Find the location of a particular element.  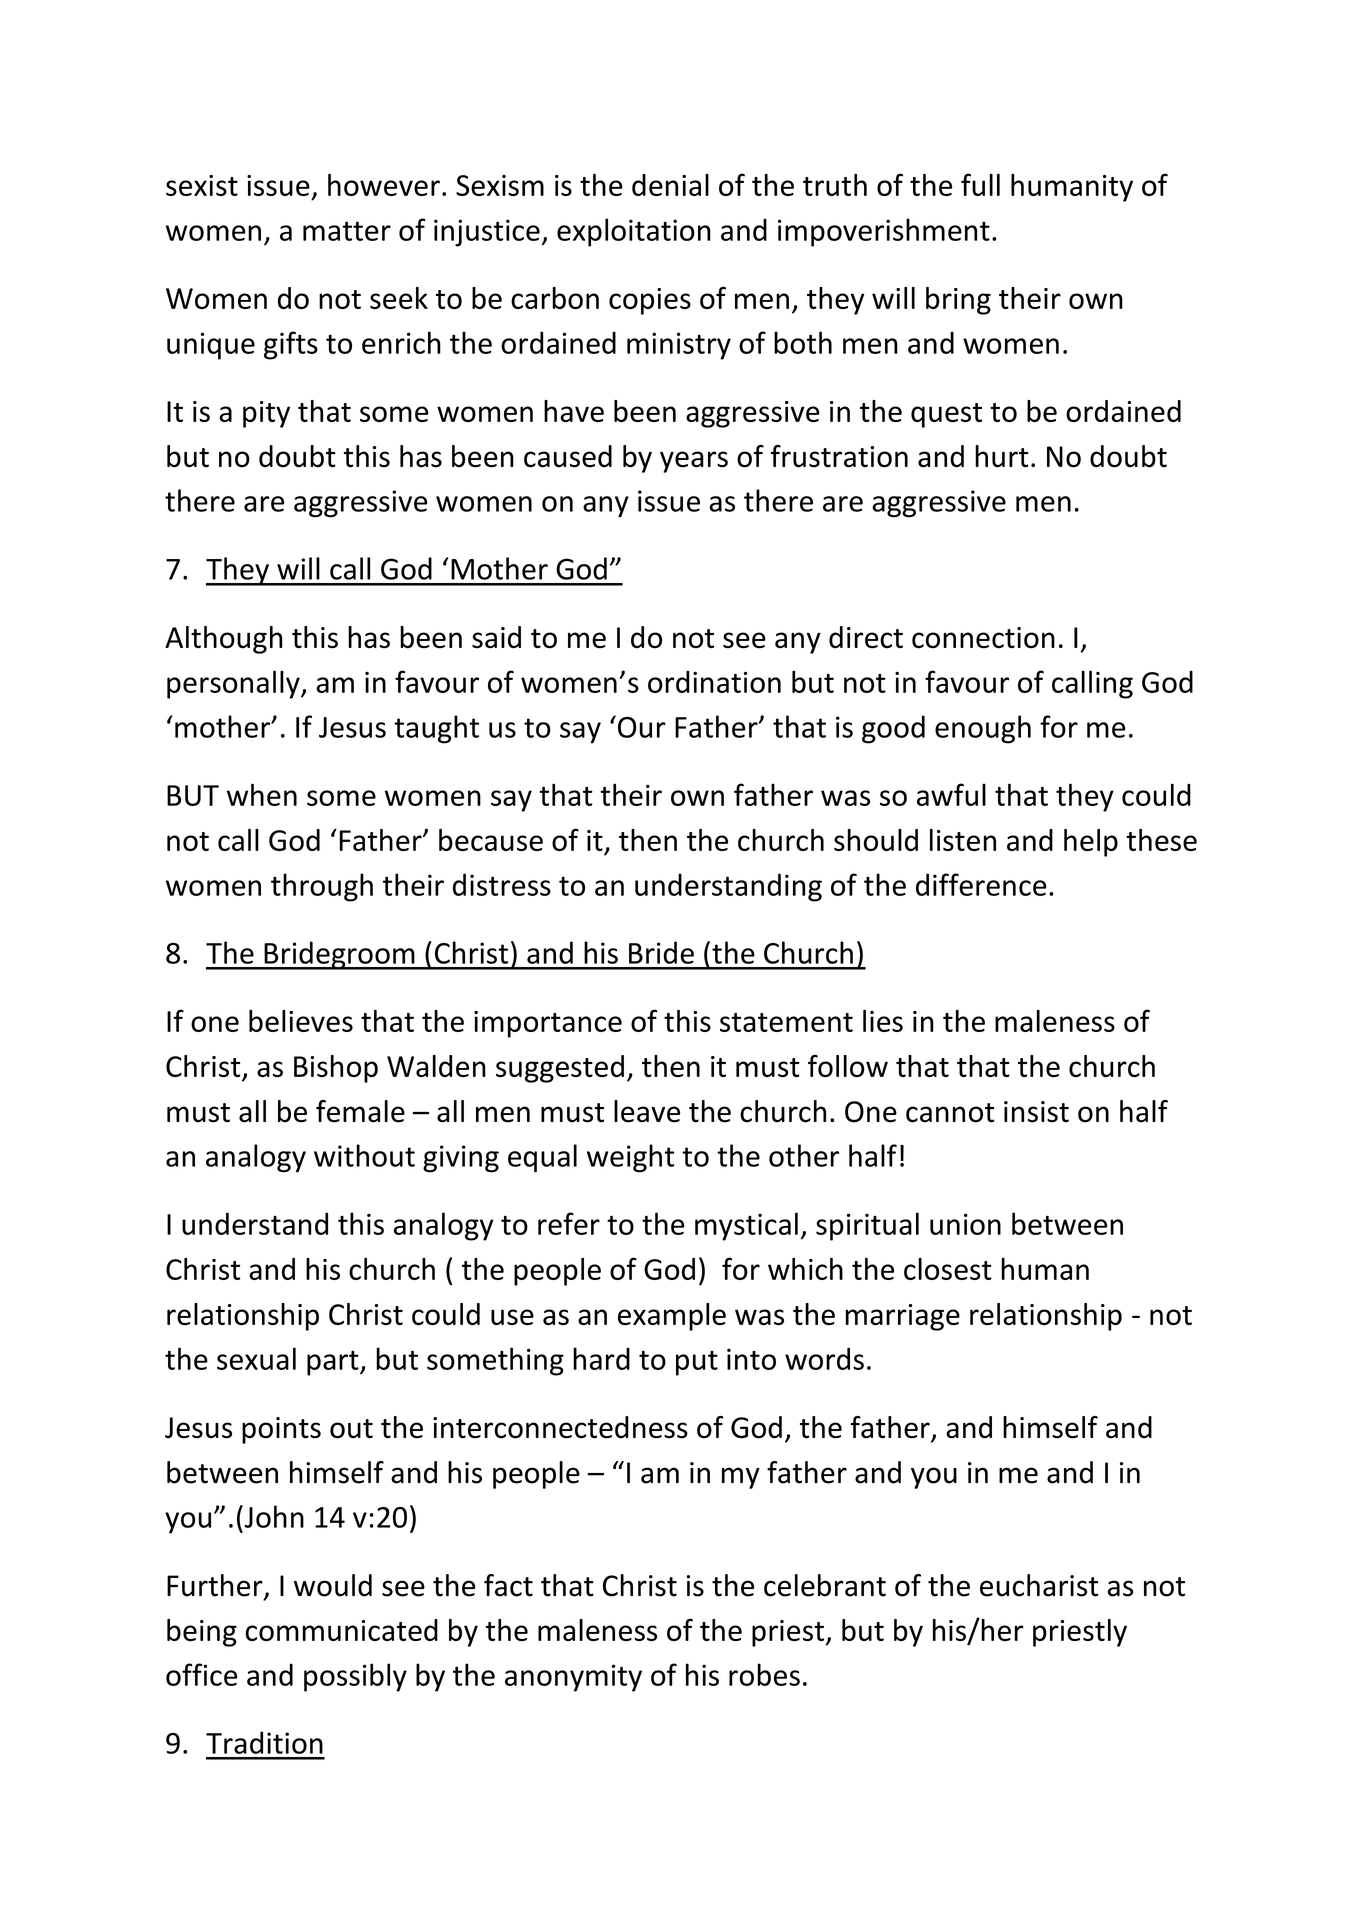

robes is located at coordinates (764, 1674).
